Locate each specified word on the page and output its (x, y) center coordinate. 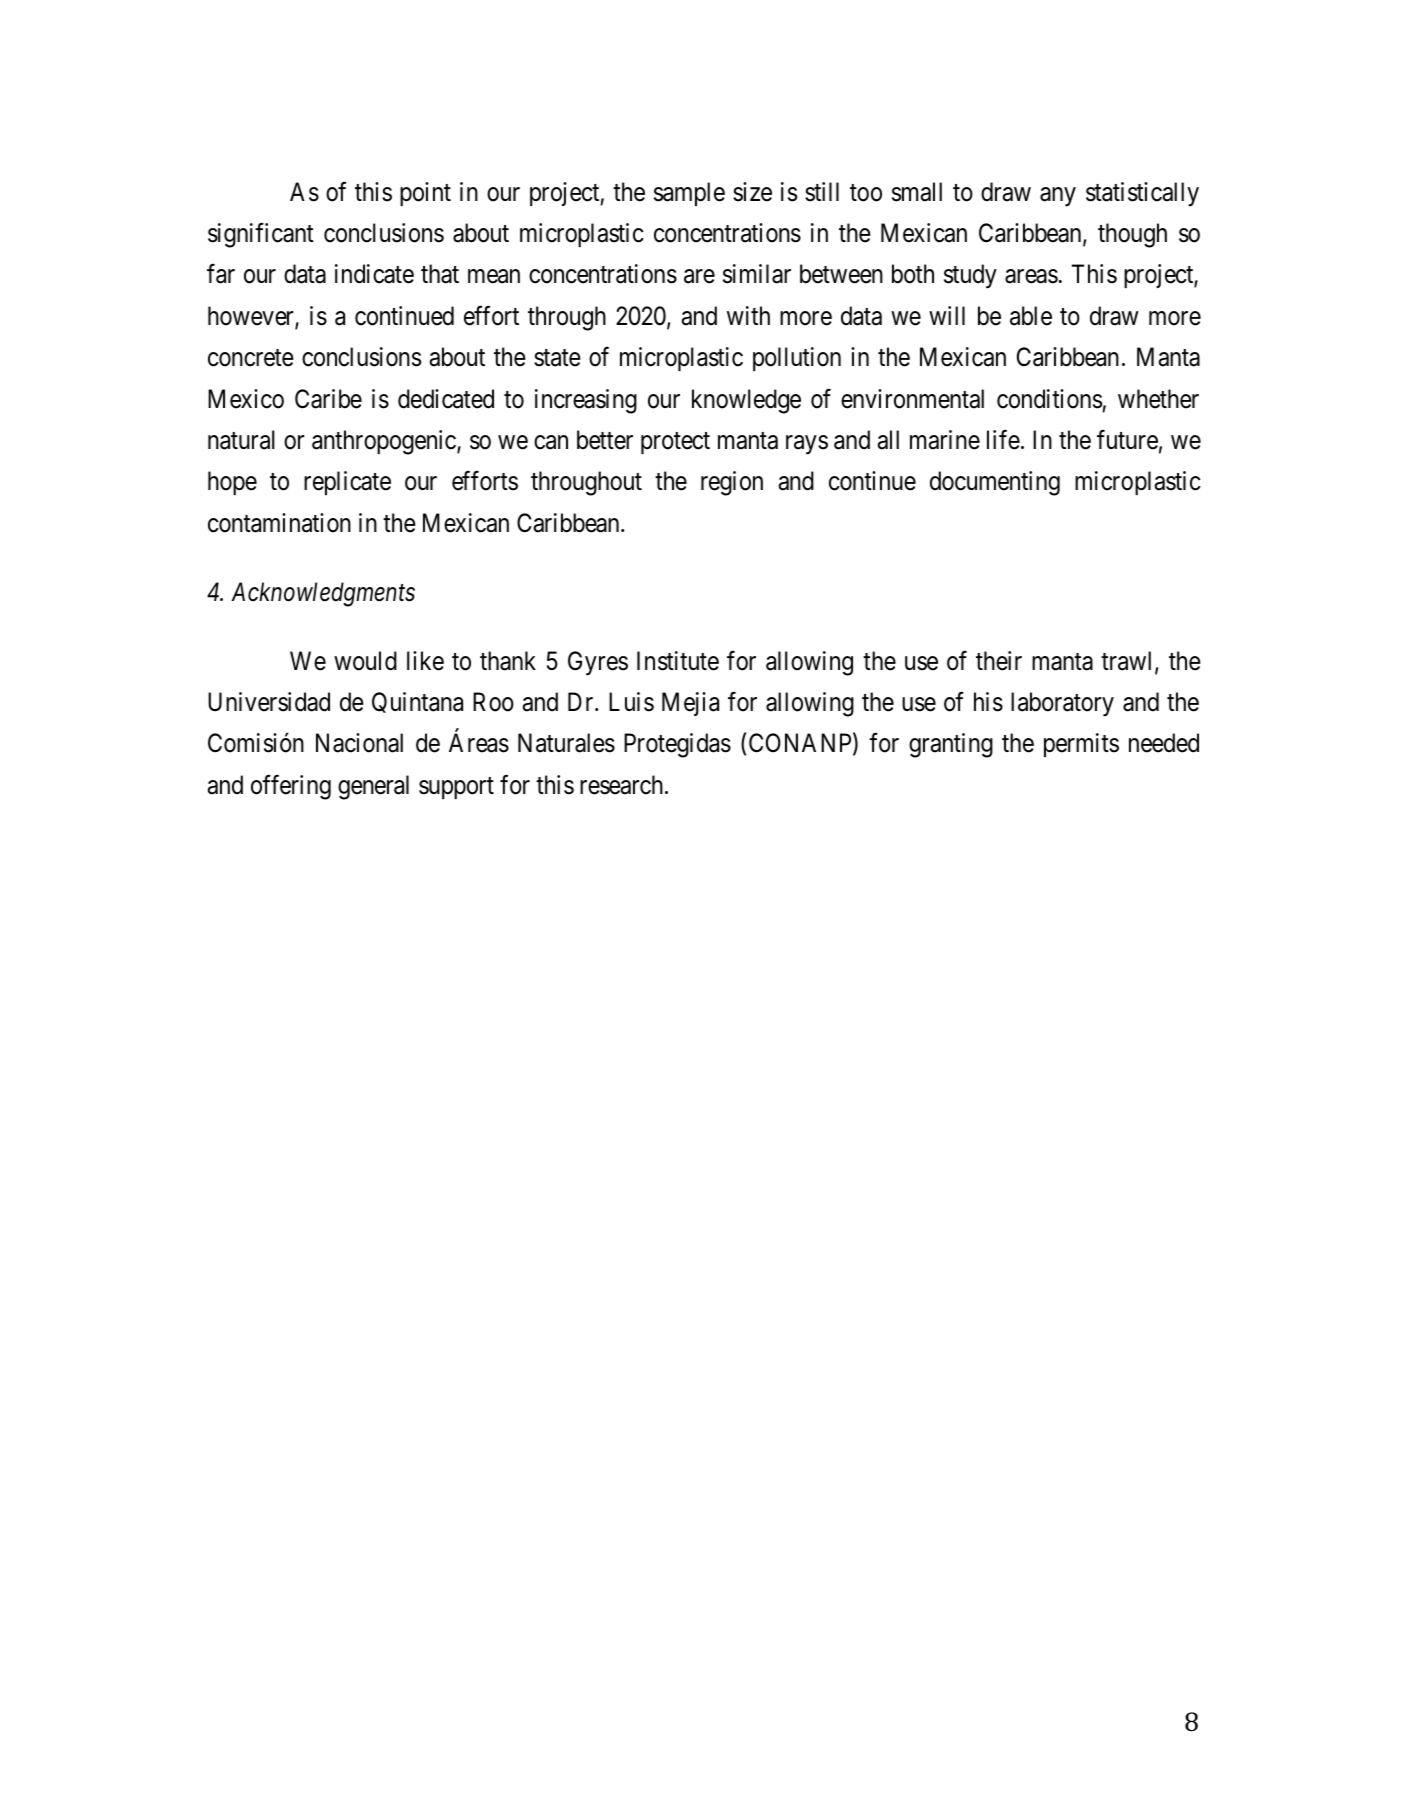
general (373, 787)
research (623, 785)
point (425, 194)
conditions (1049, 399)
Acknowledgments (323, 594)
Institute (678, 661)
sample (689, 194)
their (999, 661)
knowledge (746, 401)
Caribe (328, 399)
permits (1081, 745)
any (1058, 197)
